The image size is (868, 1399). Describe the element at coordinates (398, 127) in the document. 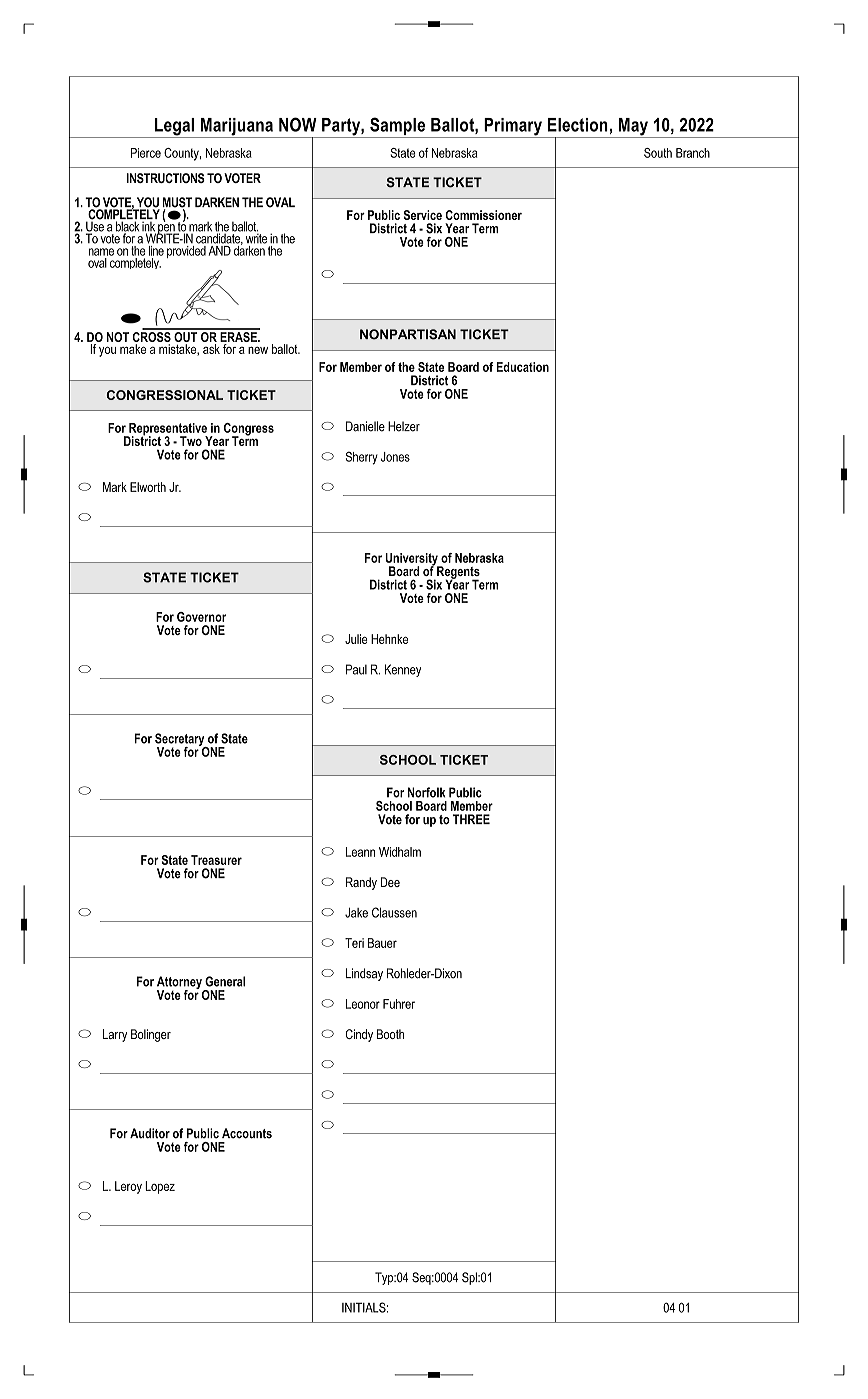

I see `Sample` at that location.
